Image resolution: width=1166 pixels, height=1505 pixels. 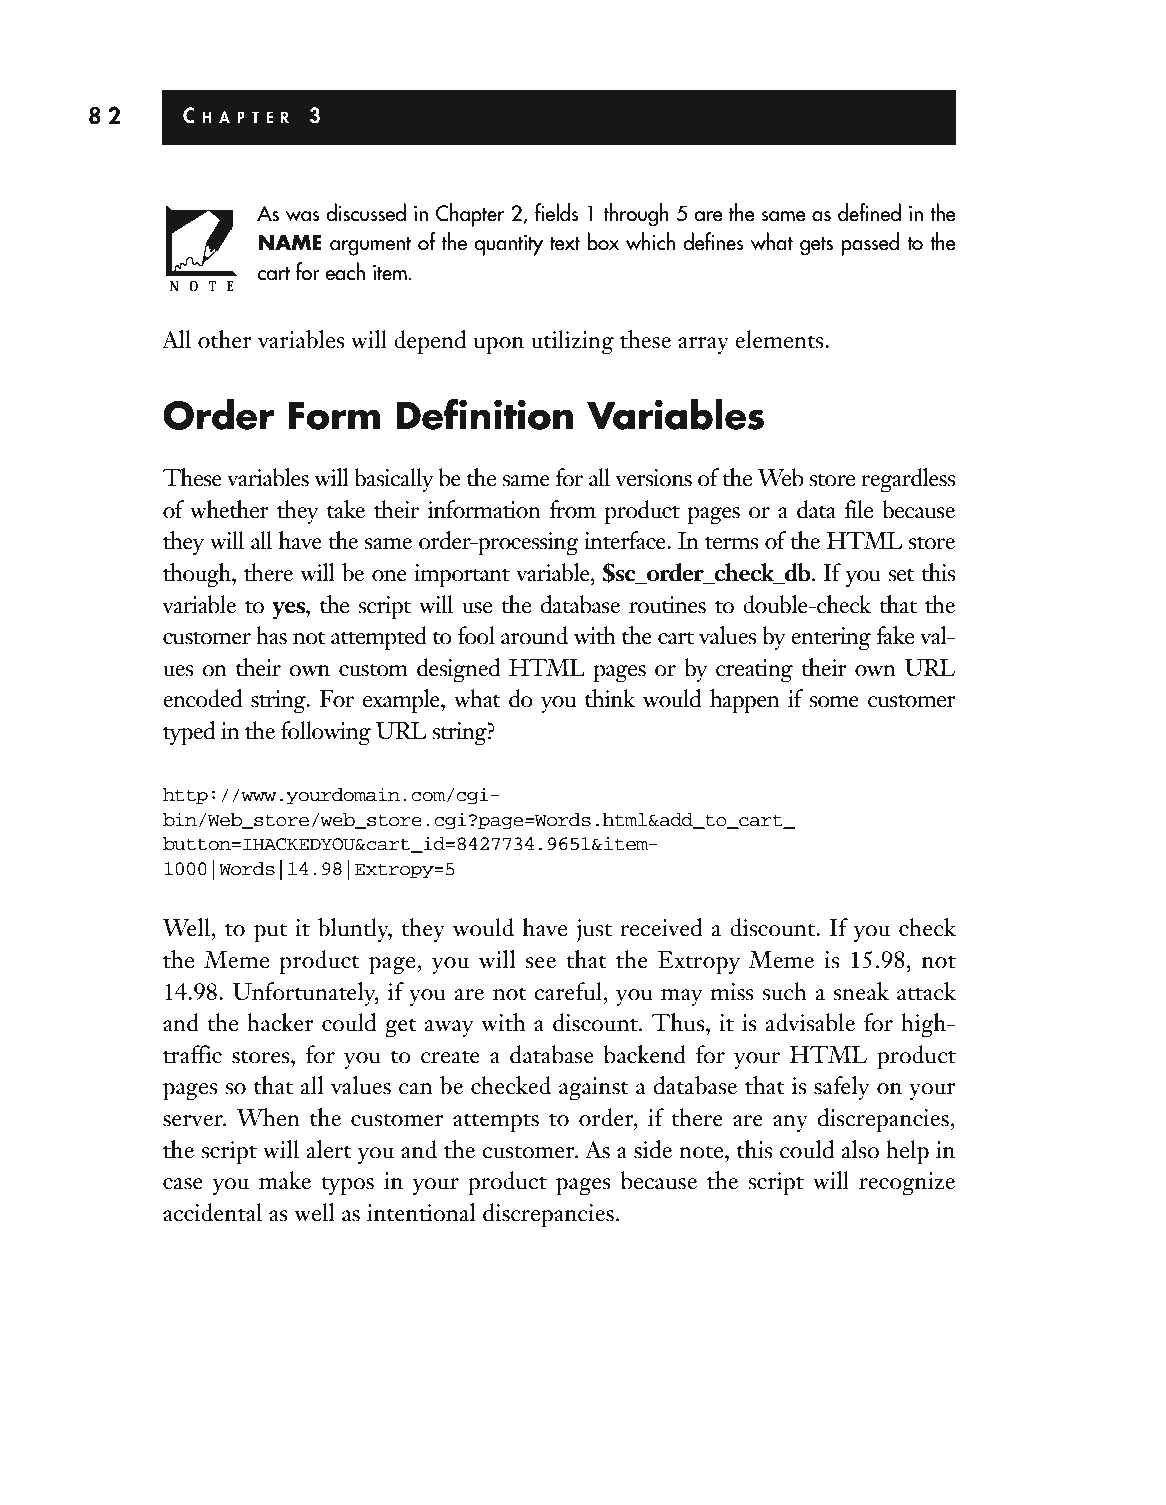 What do you see at coordinates (861, 991) in the document?
I see `sneak` at bounding box center [861, 991].
